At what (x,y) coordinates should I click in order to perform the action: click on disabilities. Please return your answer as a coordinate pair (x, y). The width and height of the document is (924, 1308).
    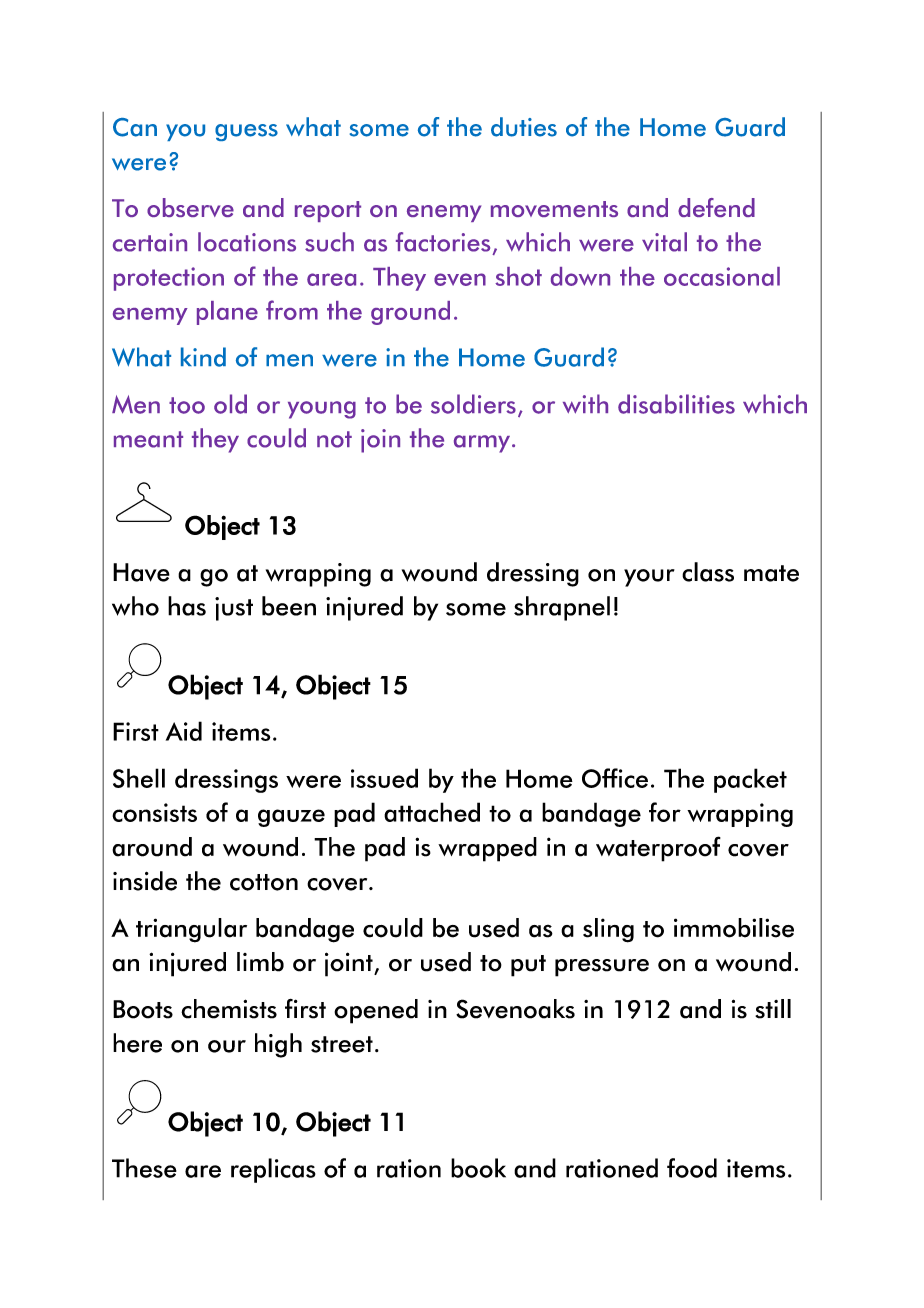
    Looking at the image, I should click on (676, 404).
